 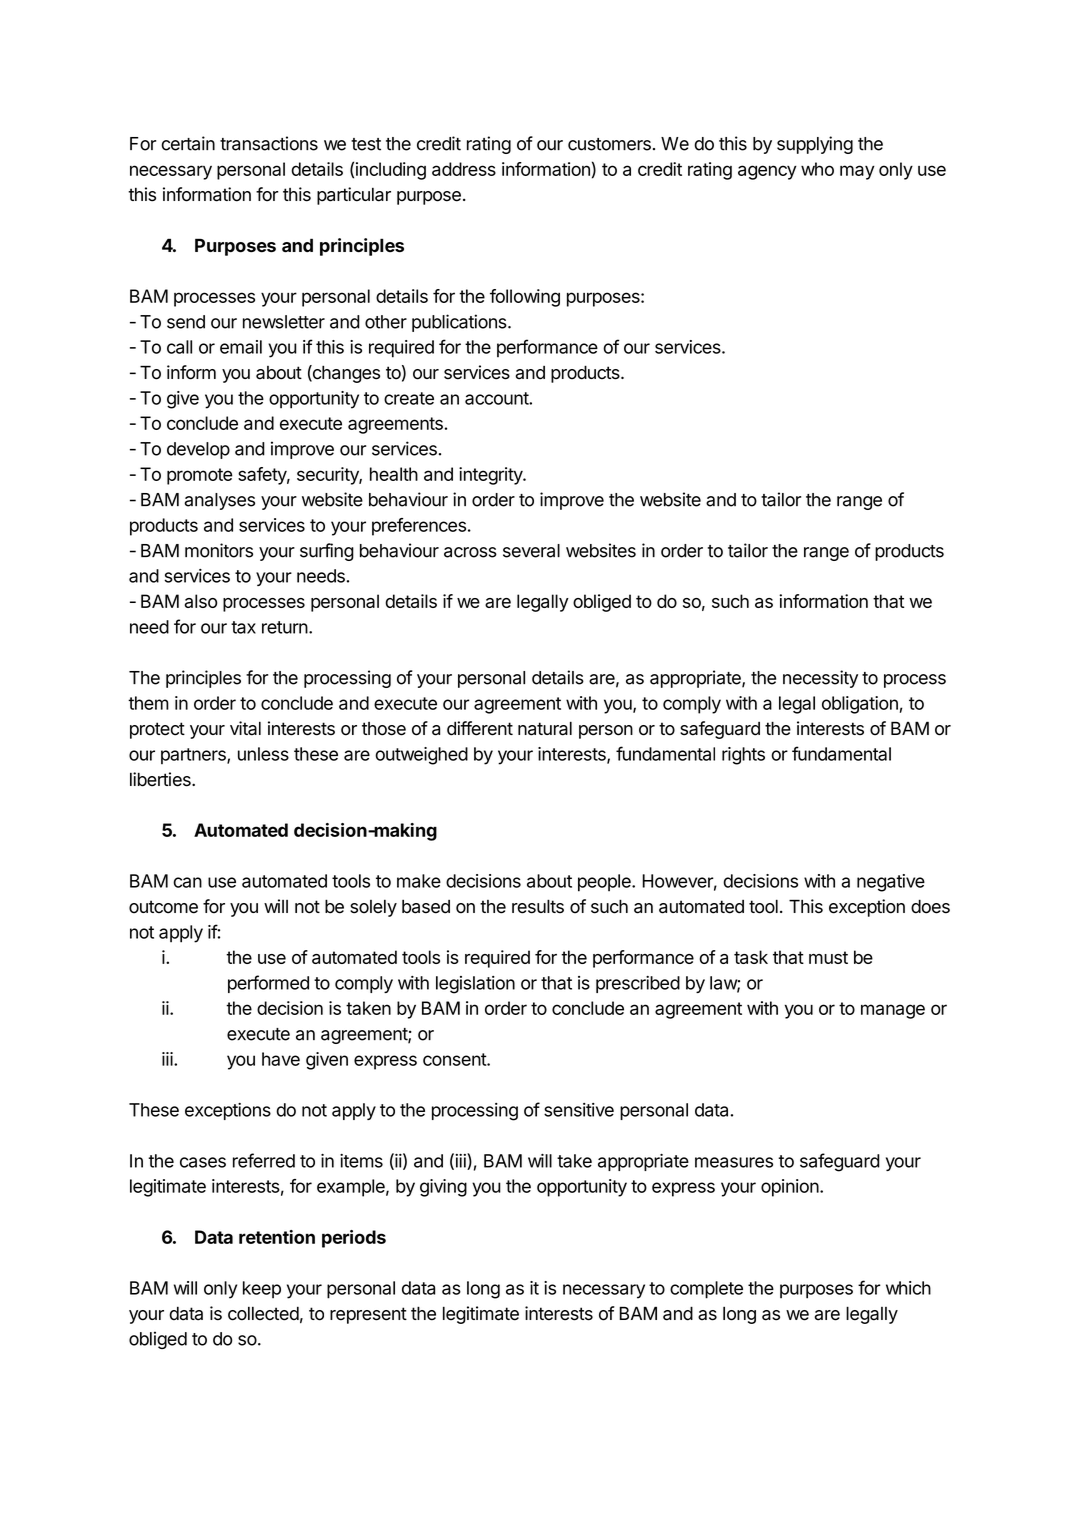 What do you see at coordinates (857, 172) in the screenshot?
I see `may` at bounding box center [857, 172].
